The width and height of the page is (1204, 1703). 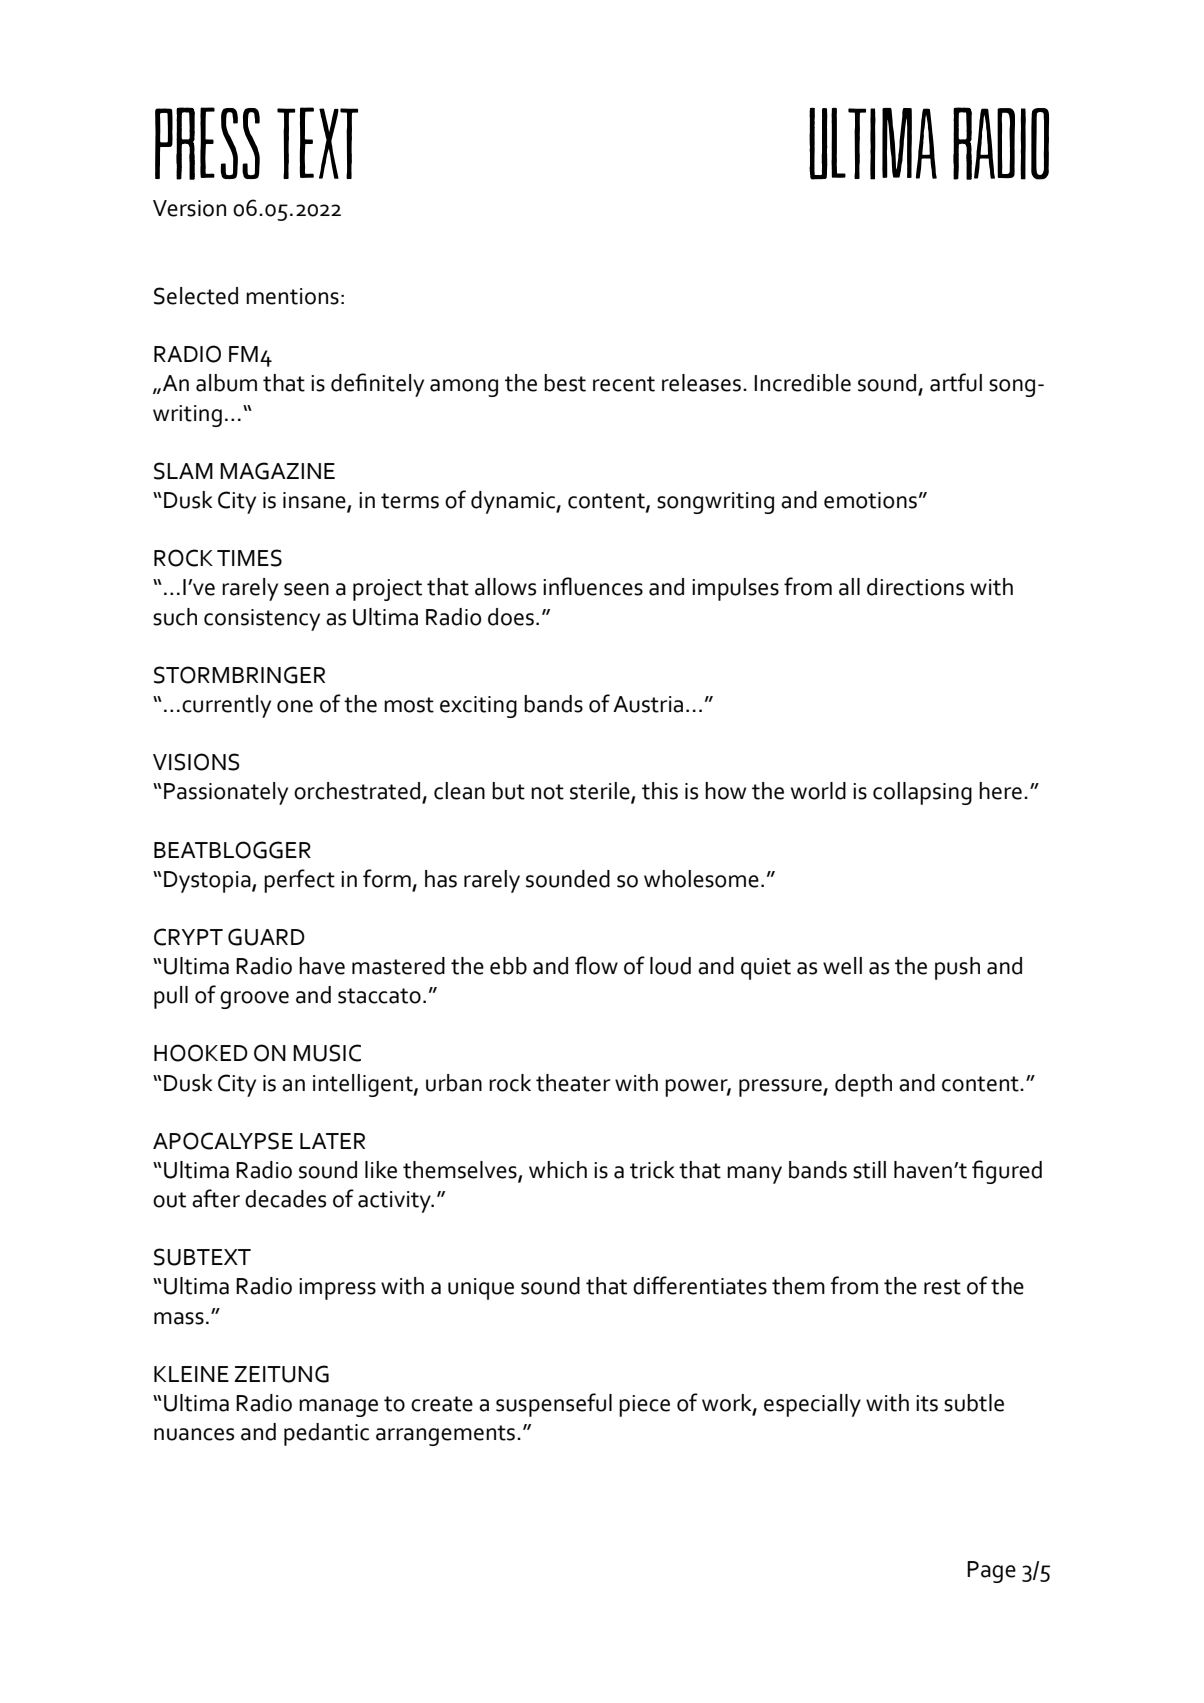 What do you see at coordinates (223, 1141) in the page?
I see `APOCALYPSE` at bounding box center [223, 1141].
